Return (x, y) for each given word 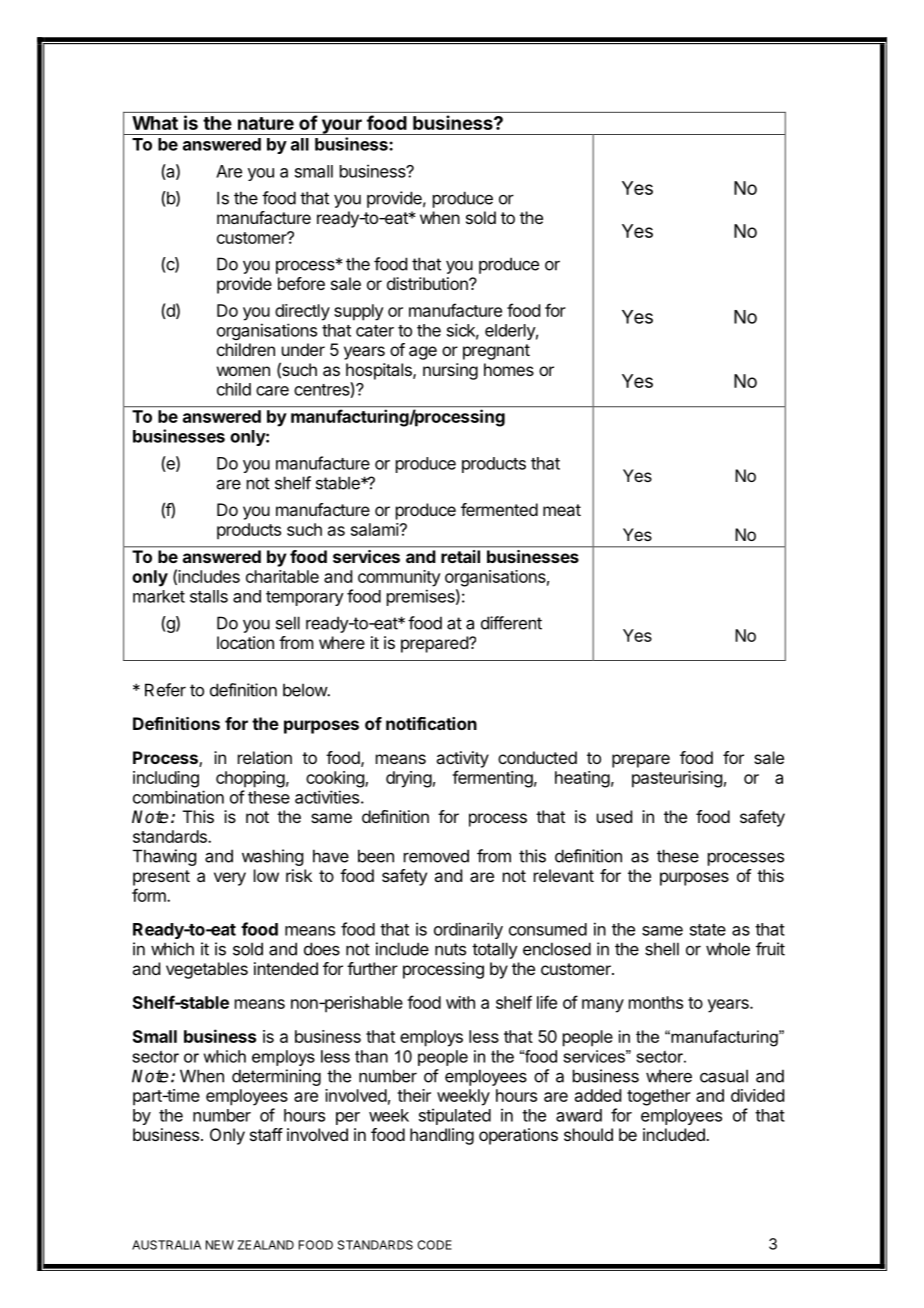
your (341, 127)
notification (431, 723)
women (243, 371)
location (245, 642)
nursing (450, 371)
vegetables (207, 970)
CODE (435, 1245)
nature (266, 123)
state (708, 930)
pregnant (496, 352)
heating (582, 779)
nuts (450, 949)
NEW (220, 1245)
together (659, 1097)
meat (562, 510)
